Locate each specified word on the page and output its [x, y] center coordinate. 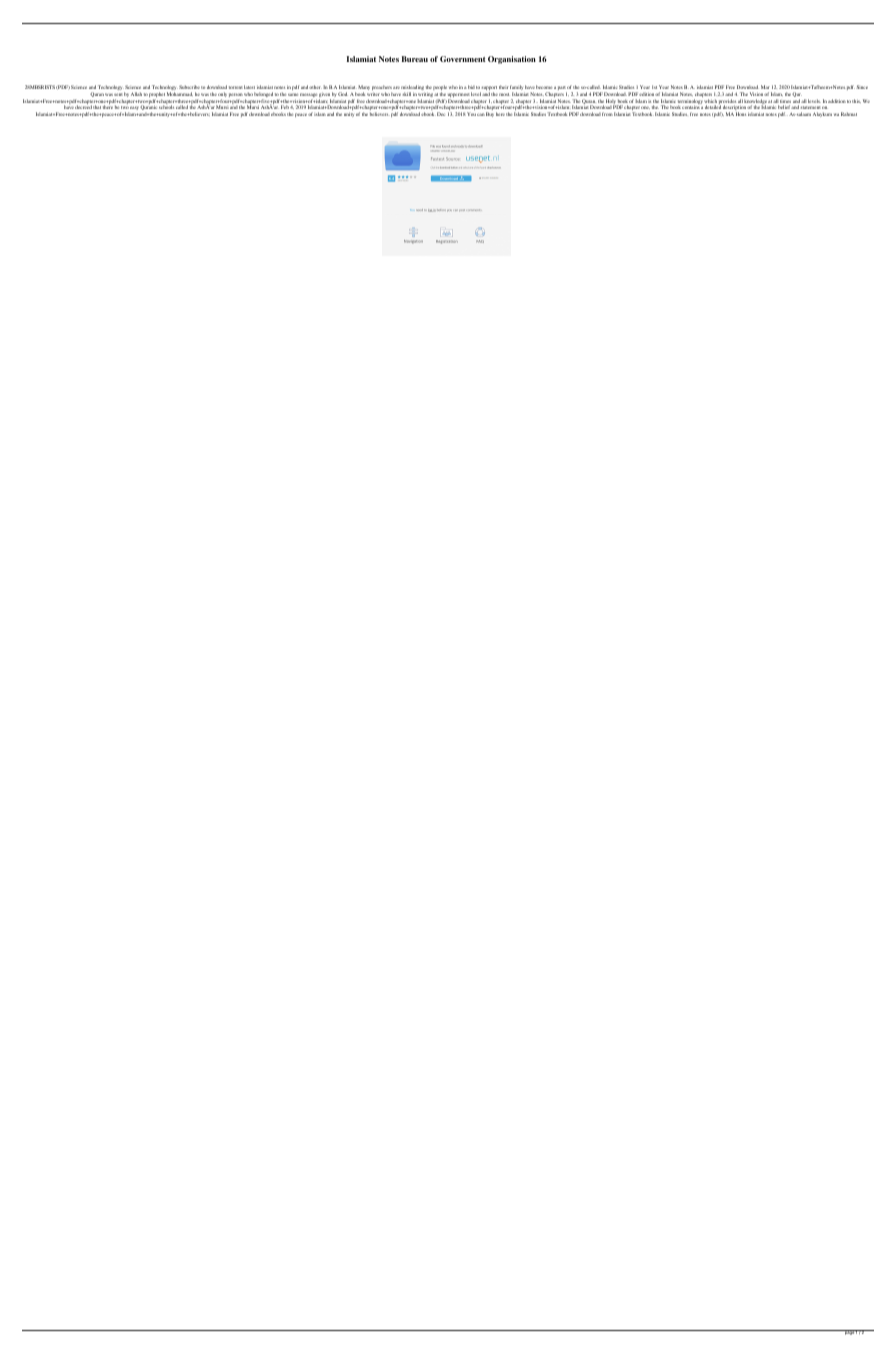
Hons [741, 114]
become [544, 87]
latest [249, 87]
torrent [236, 87]
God [342, 94]
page [849, 1332]
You [471, 114]
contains [691, 107]
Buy [490, 114]
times [785, 101]
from [607, 114]
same [293, 94]
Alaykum [822, 114]
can [481, 114]
